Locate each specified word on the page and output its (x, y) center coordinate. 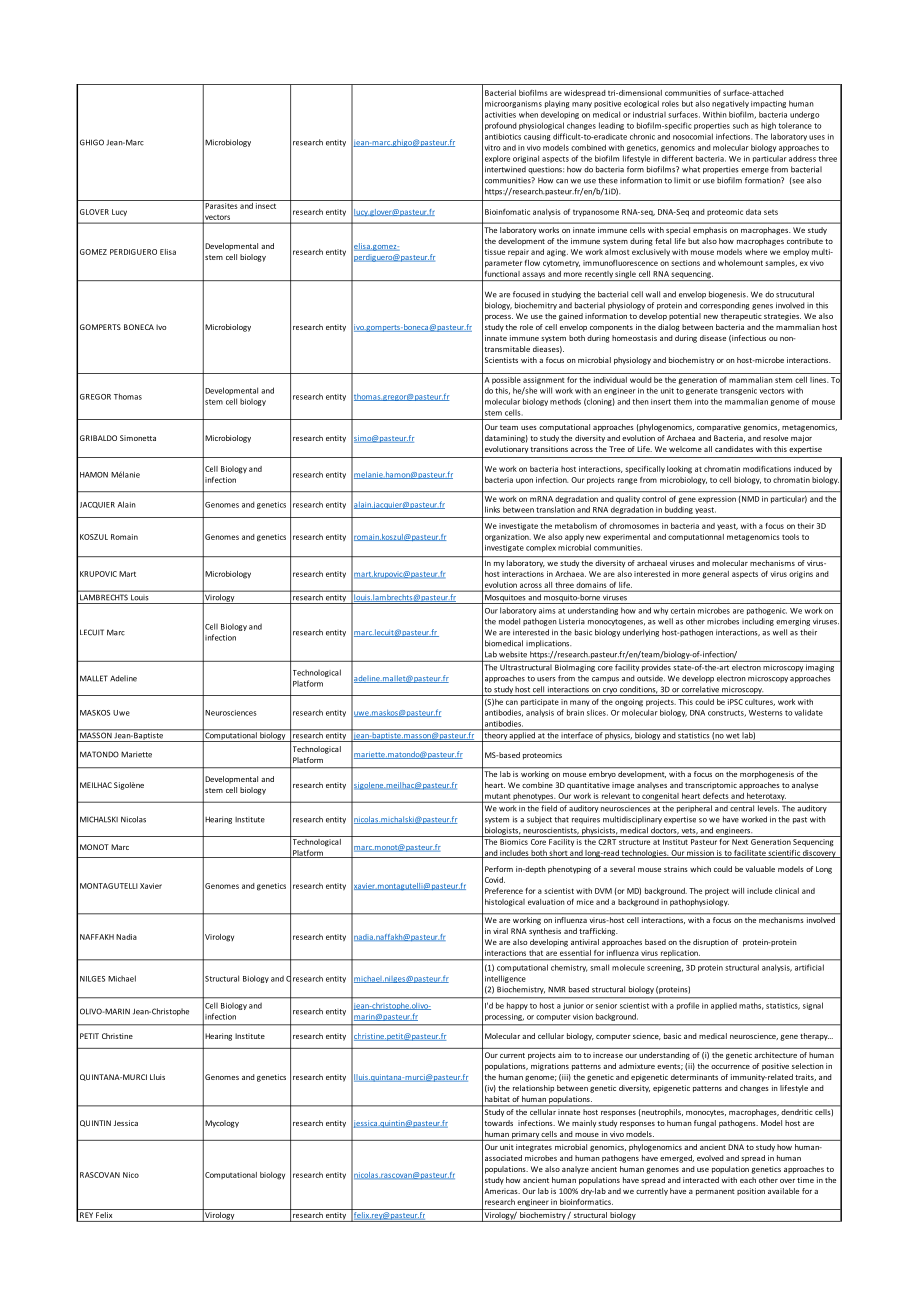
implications (548, 644)
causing (537, 137)
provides (656, 668)
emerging (793, 622)
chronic (642, 136)
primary (525, 1136)
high (768, 126)
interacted (701, 1180)
